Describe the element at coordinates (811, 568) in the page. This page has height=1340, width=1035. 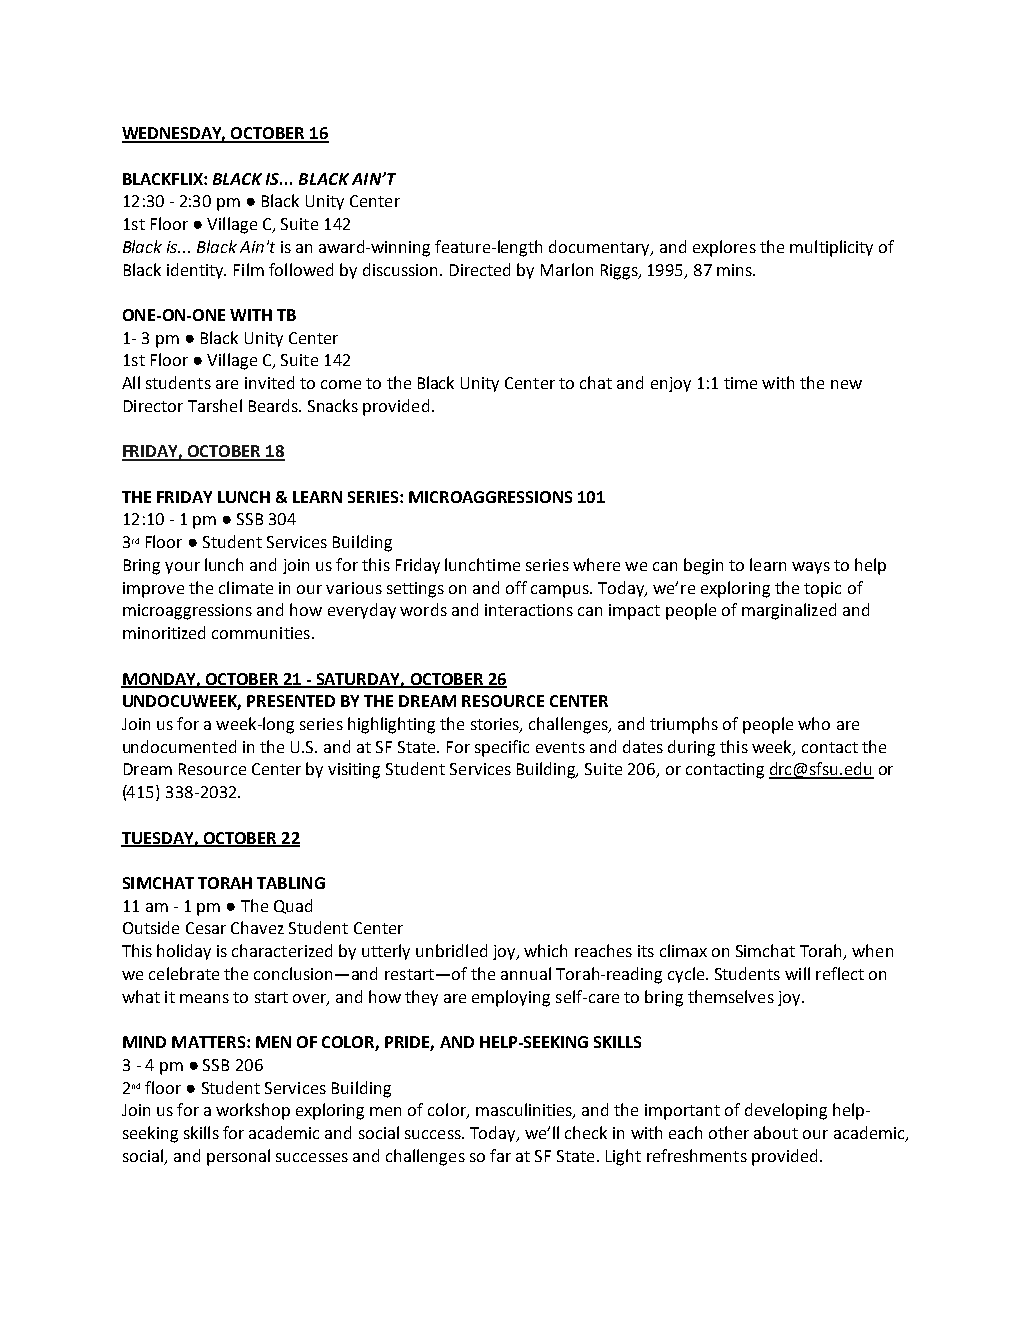
I see `ways` at that location.
